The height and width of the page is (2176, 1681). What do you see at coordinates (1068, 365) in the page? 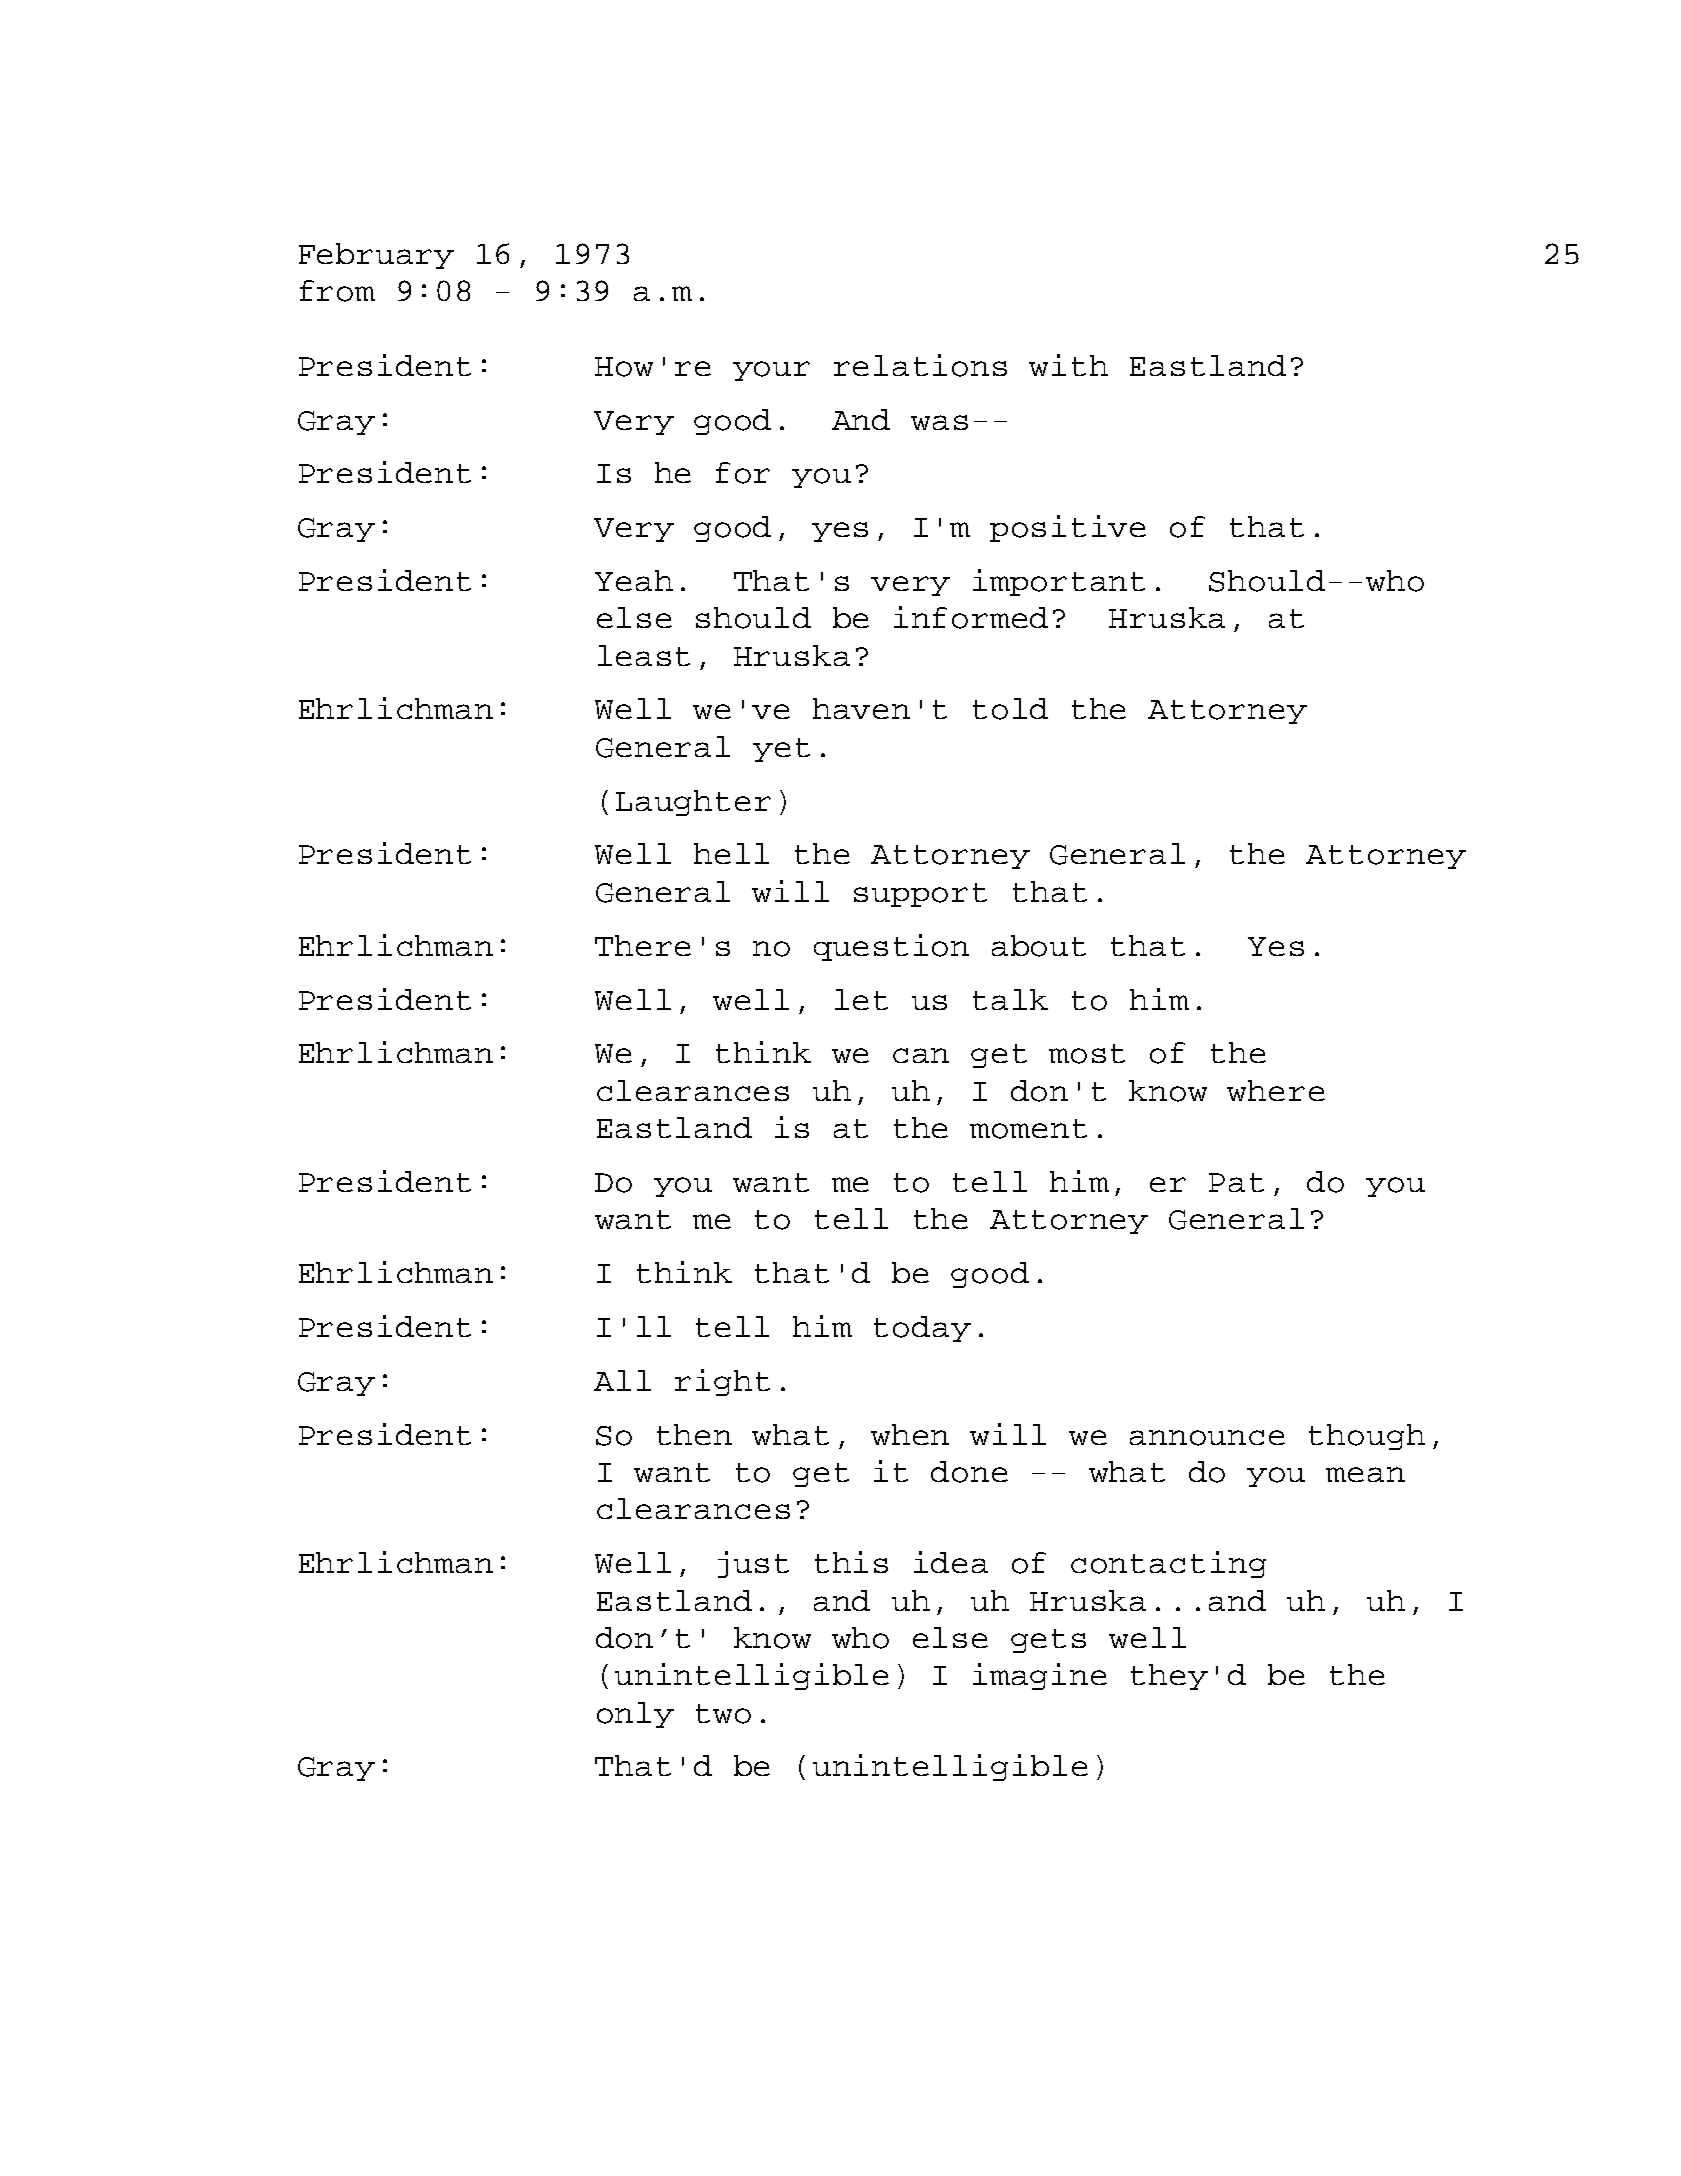
I see `with` at bounding box center [1068, 365].
